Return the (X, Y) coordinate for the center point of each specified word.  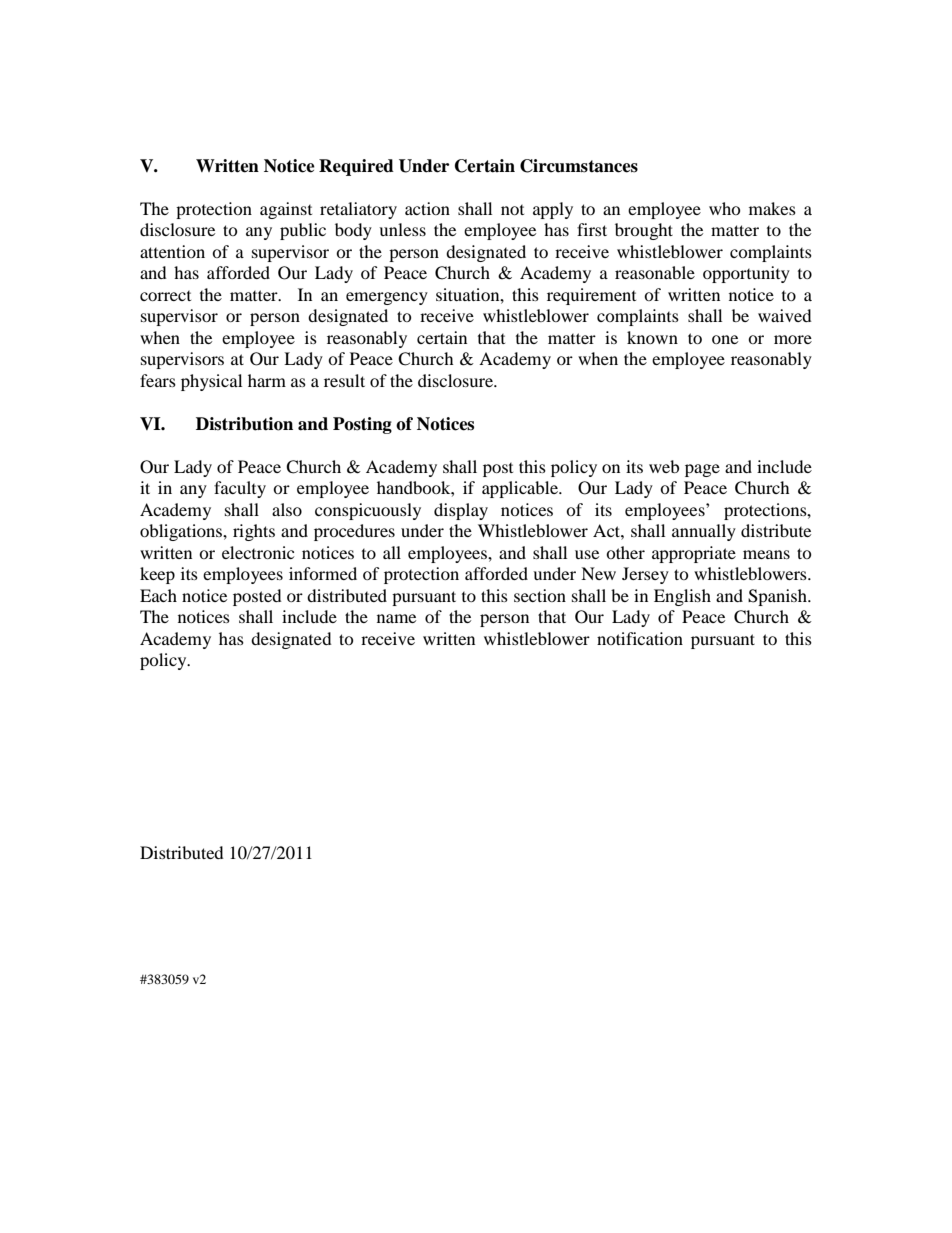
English (682, 597)
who (725, 208)
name (396, 618)
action (427, 208)
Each (158, 595)
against (286, 210)
